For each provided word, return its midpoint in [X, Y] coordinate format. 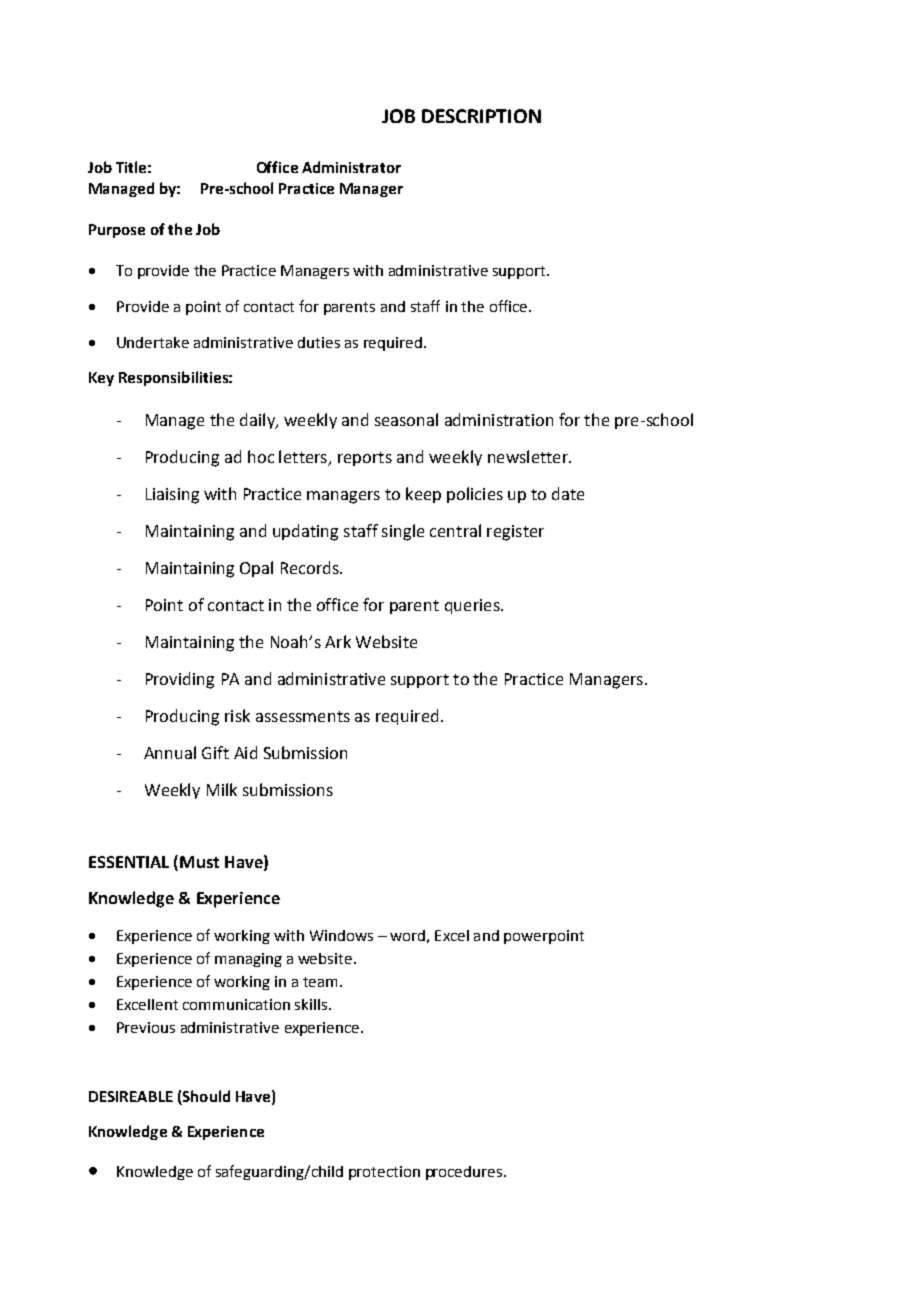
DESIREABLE [131, 1096]
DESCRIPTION [481, 116]
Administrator [351, 167]
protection [384, 1173]
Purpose [117, 231]
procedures [465, 1173]
